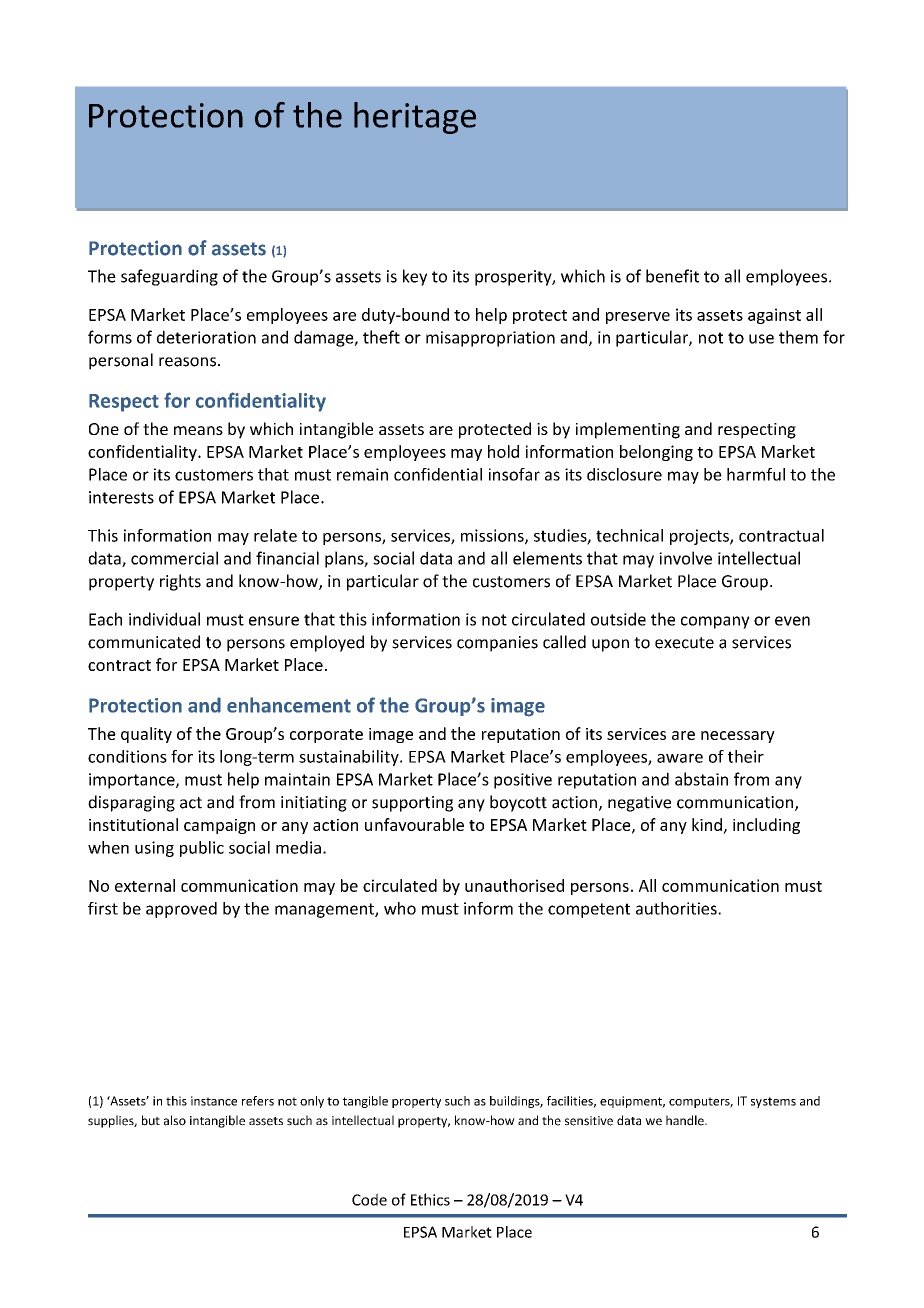 The height and width of the screenshot is (1308, 924). What do you see at coordinates (628, 430) in the screenshot?
I see `implementing` at bounding box center [628, 430].
